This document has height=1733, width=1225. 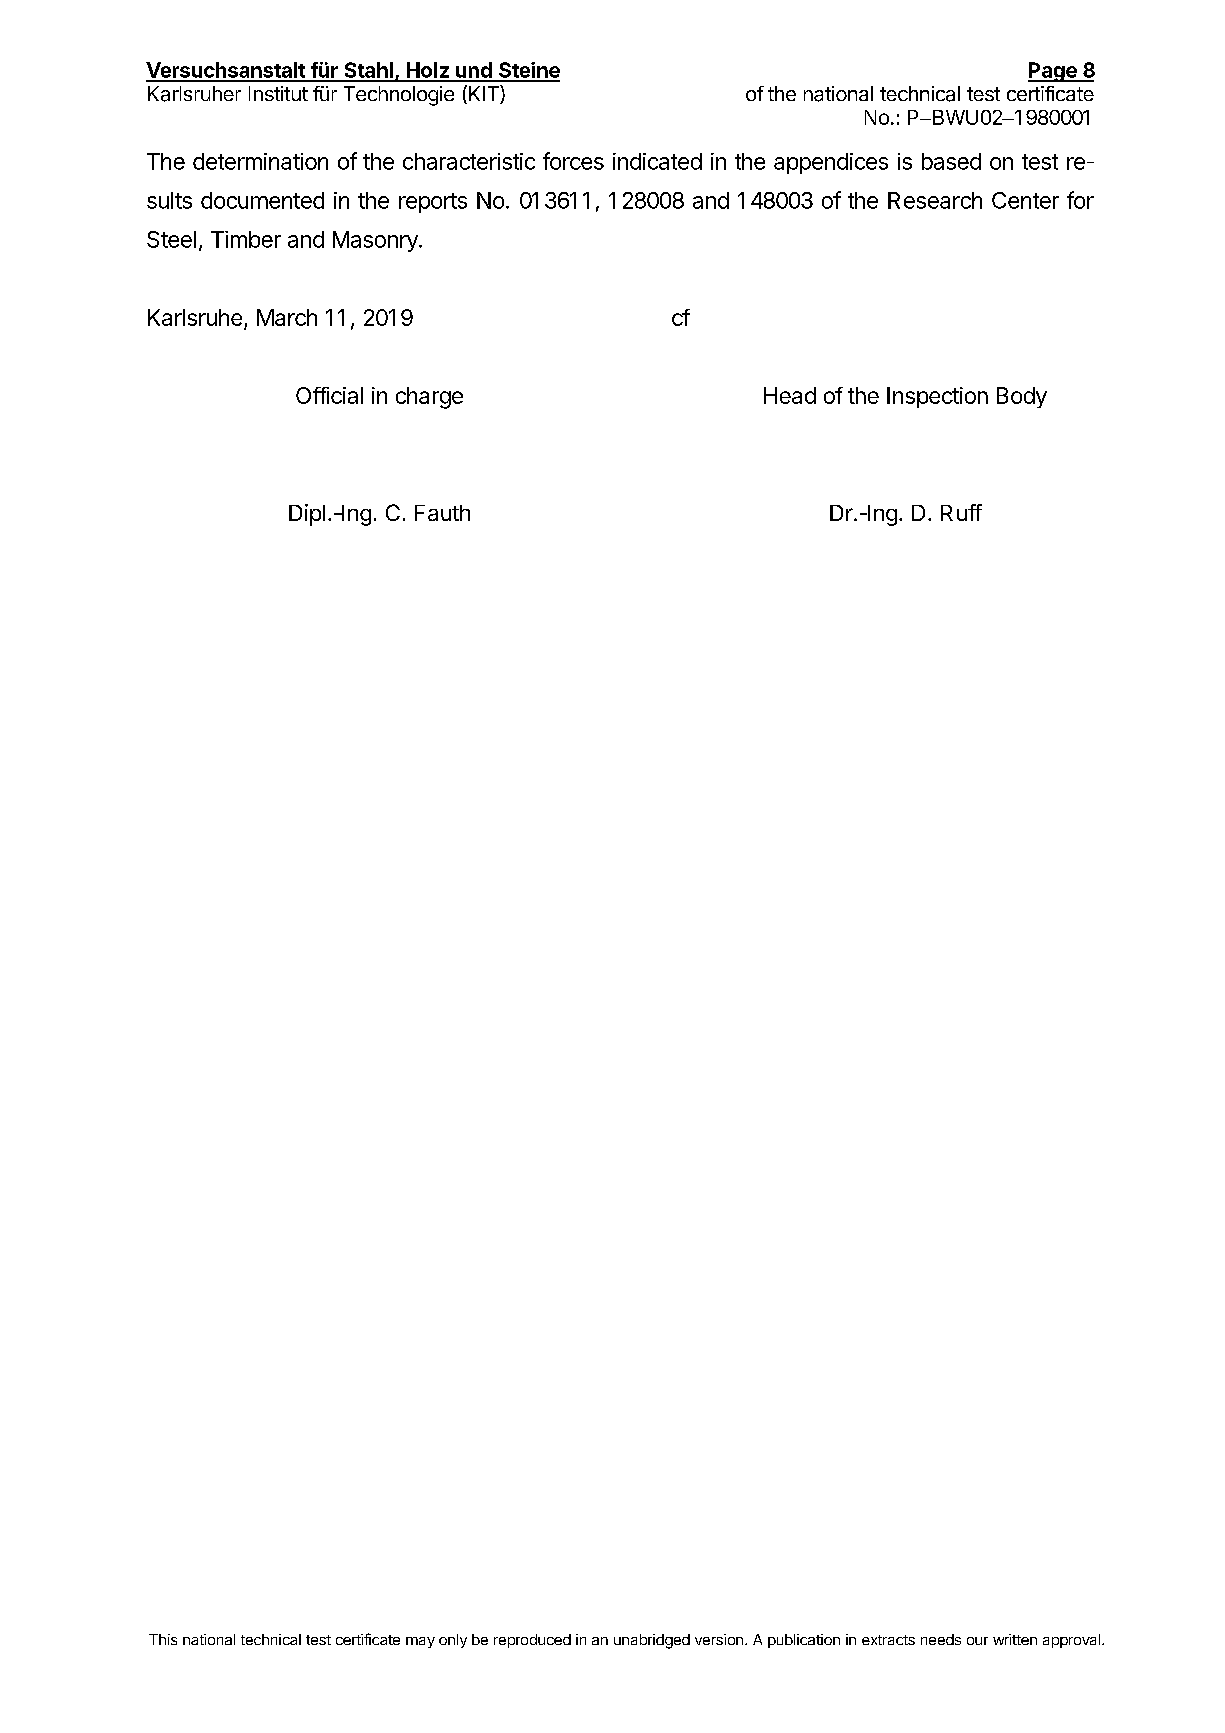 I want to click on Ruff, so click(x=961, y=512).
